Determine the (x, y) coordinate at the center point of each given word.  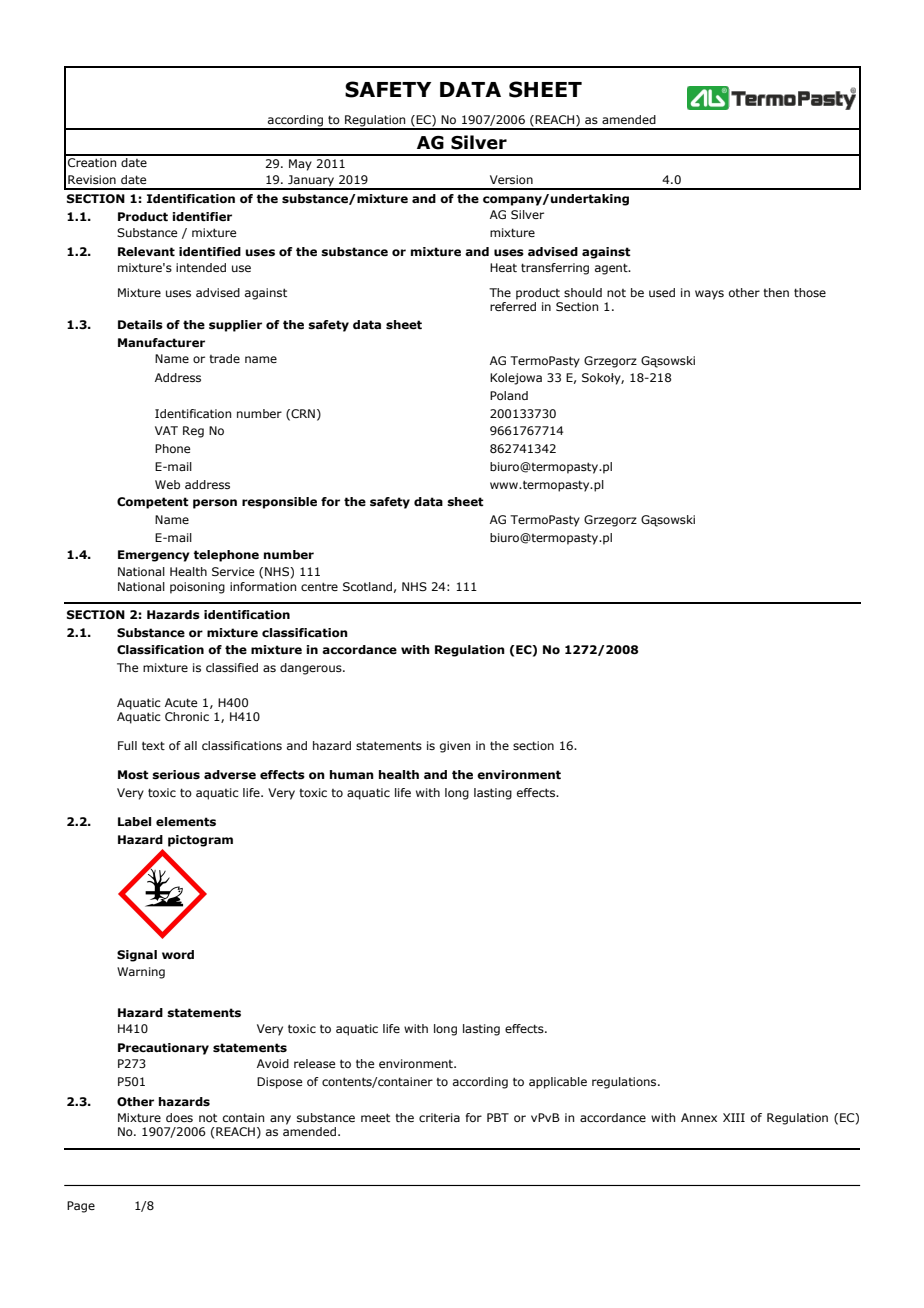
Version (511, 179)
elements (186, 822)
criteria (439, 1117)
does (179, 1117)
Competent (153, 503)
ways (709, 295)
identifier (202, 216)
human (352, 774)
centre (319, 586)
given (455, 747)
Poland (509, 395)
